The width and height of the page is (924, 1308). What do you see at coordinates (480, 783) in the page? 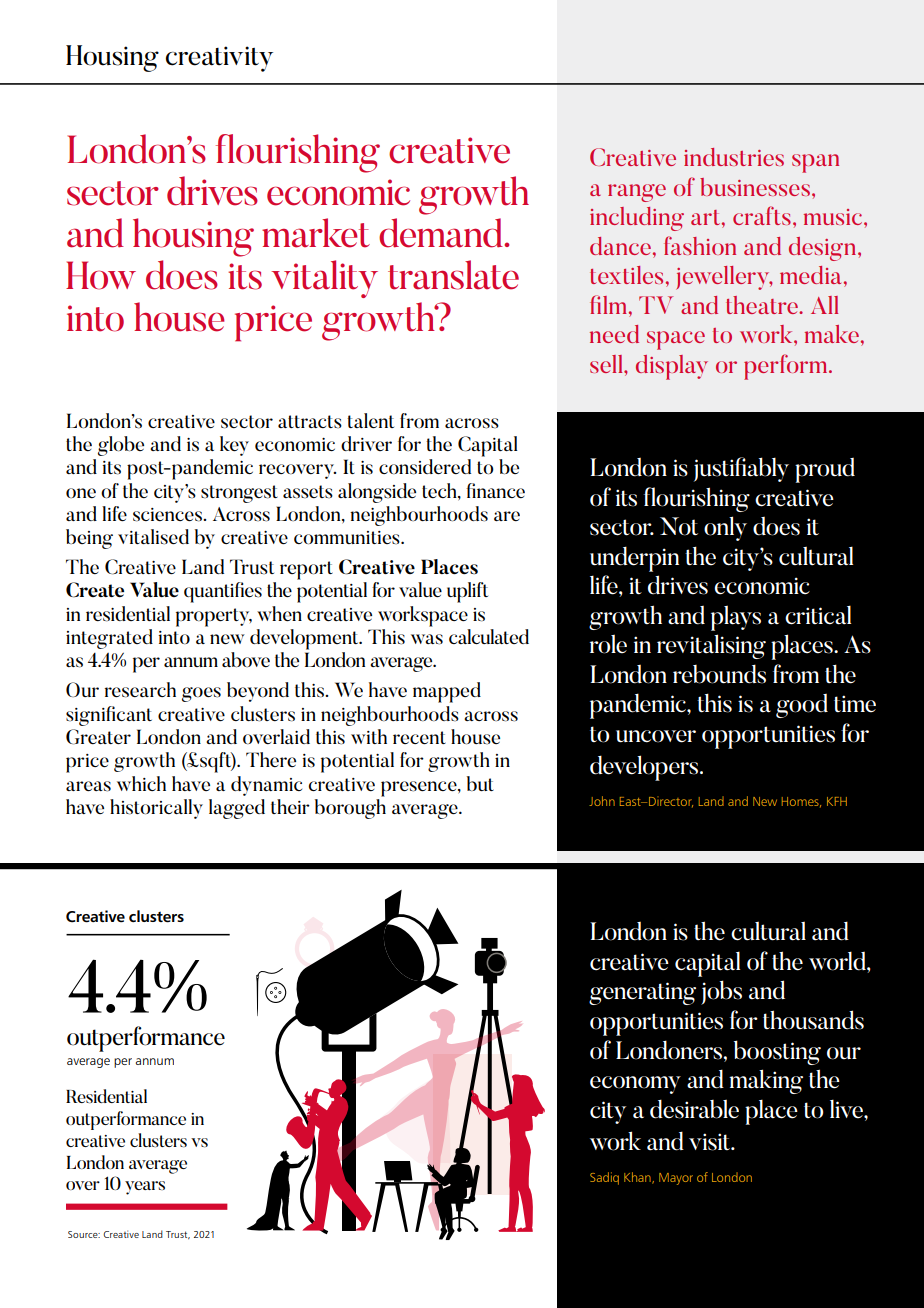
I see `but` at bounding box center [480, 783].
